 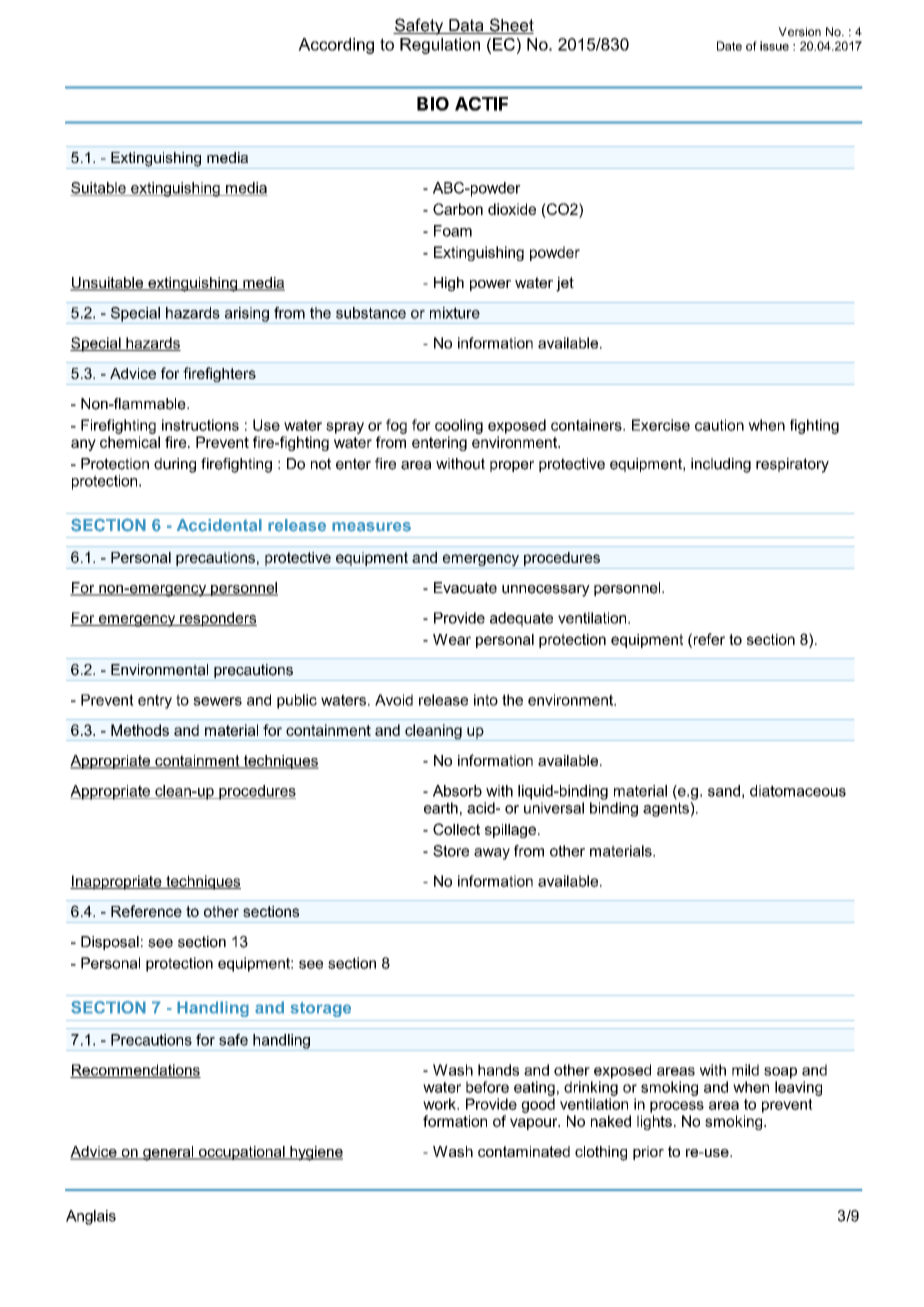 What do you see at coordinates (168, 1153) in the document?
I see `general` at bounding box center [168, 1153].
